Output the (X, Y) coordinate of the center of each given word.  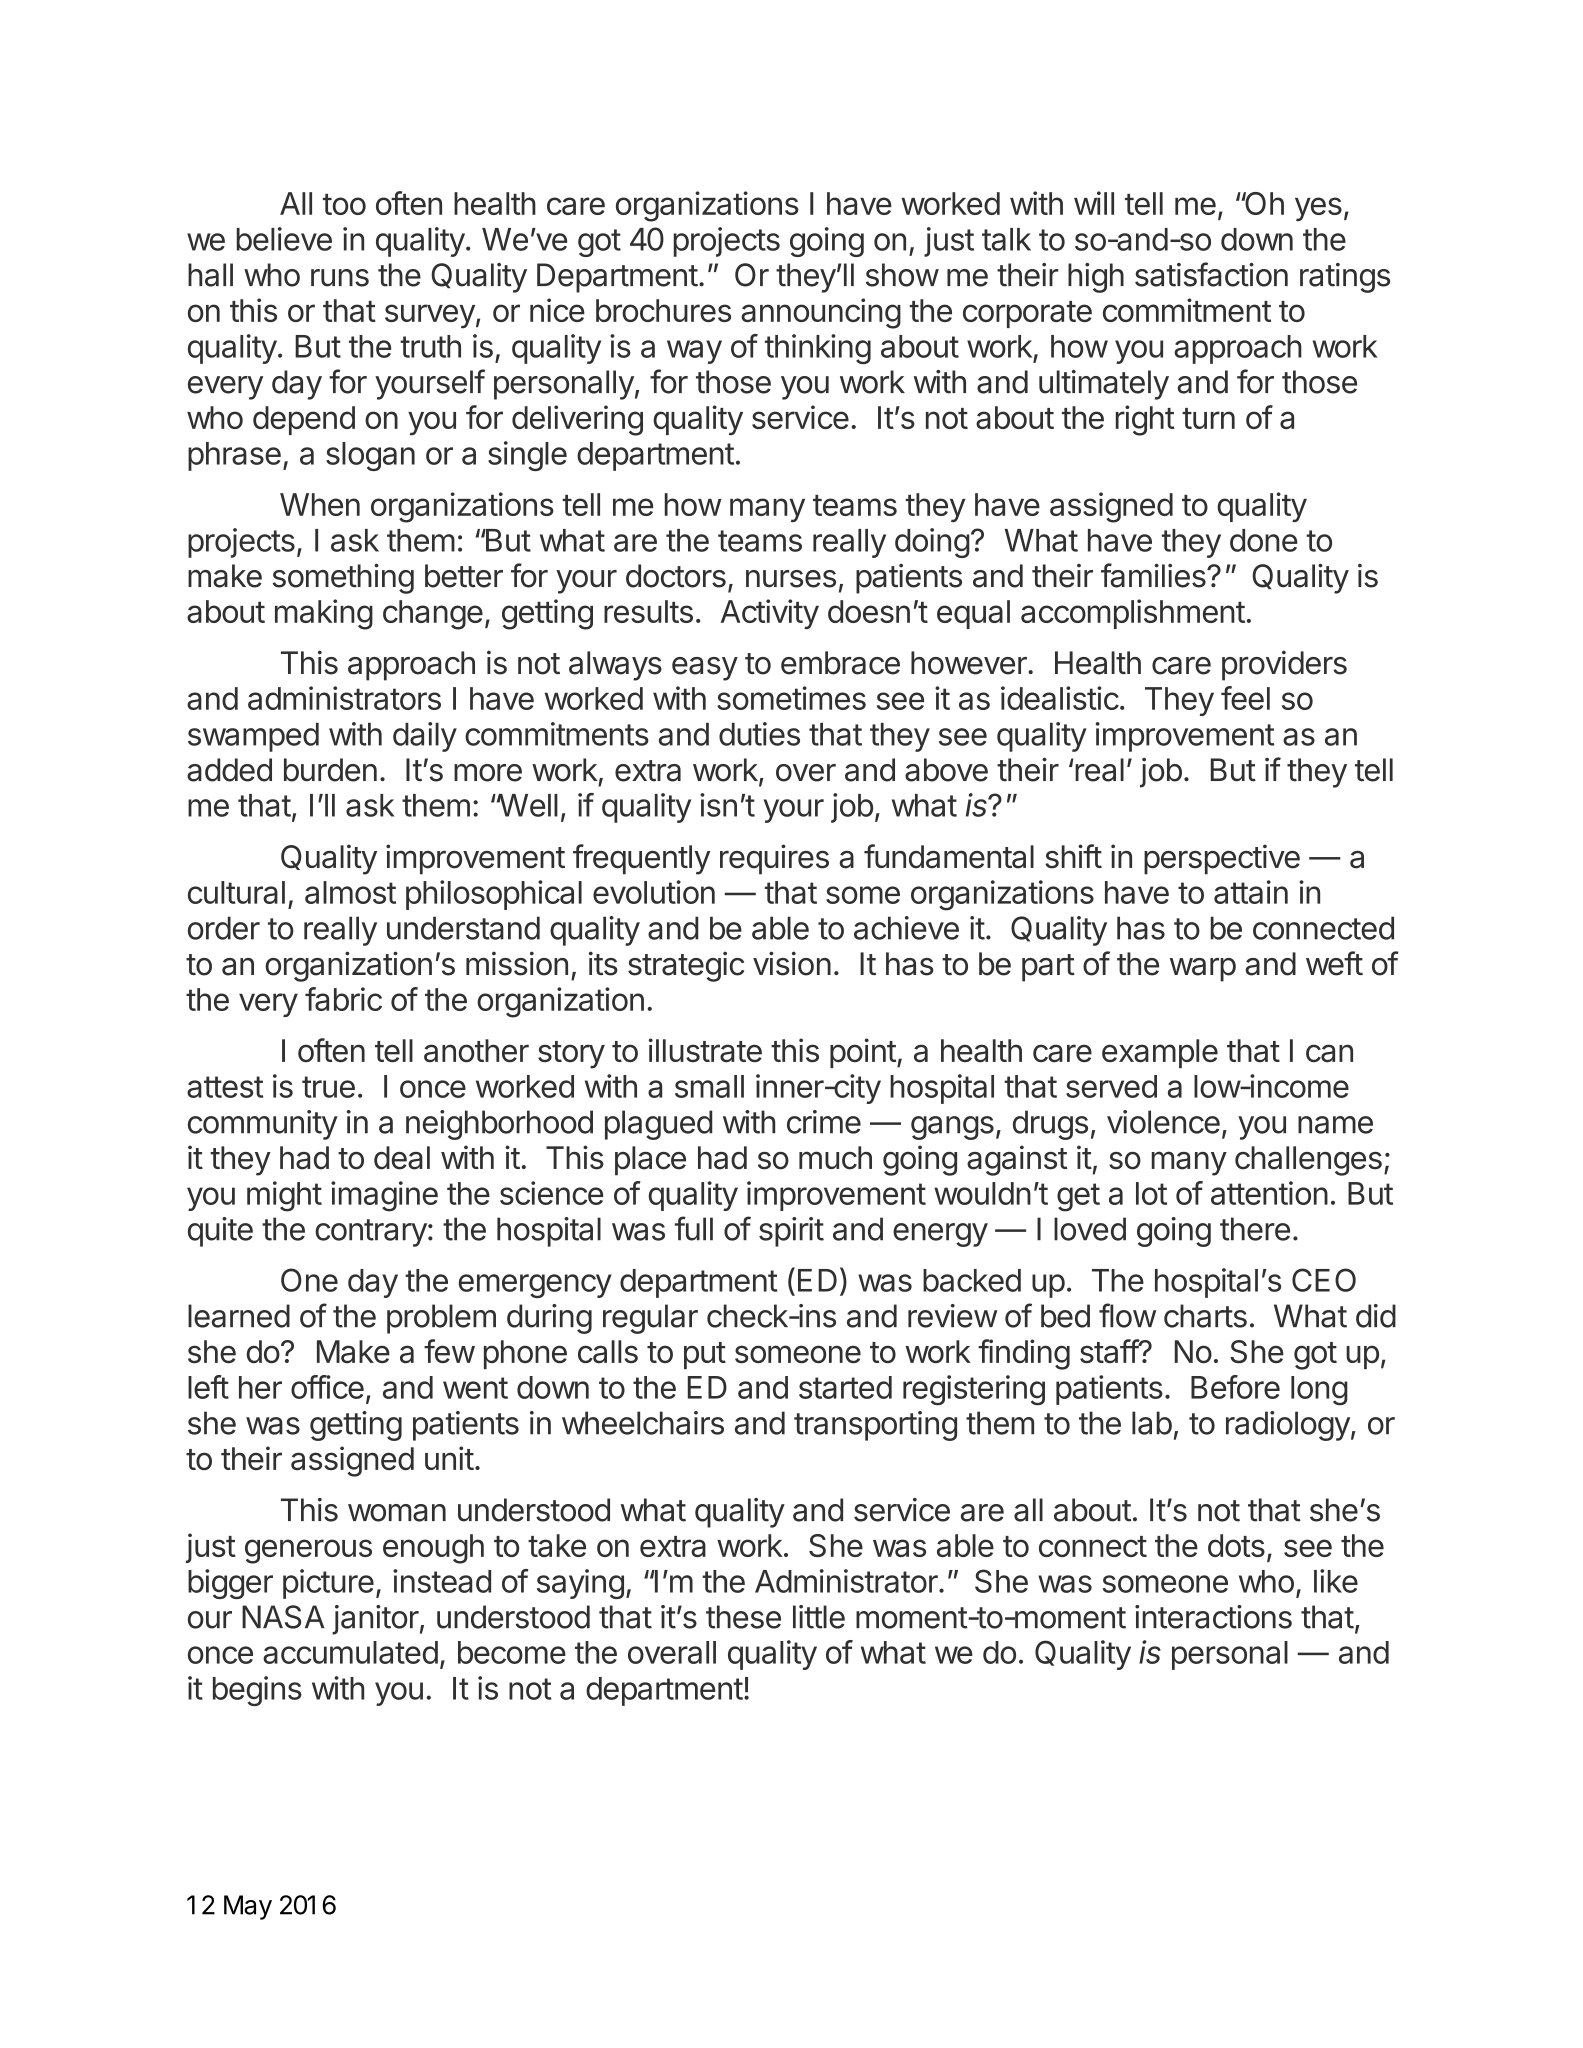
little (819, 1617)
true (328, 1087)
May (248, 1907)
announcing (821, 313)
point (863, 1053)
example (1160, 1053)
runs (340, 278)
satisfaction (1211, 274)
